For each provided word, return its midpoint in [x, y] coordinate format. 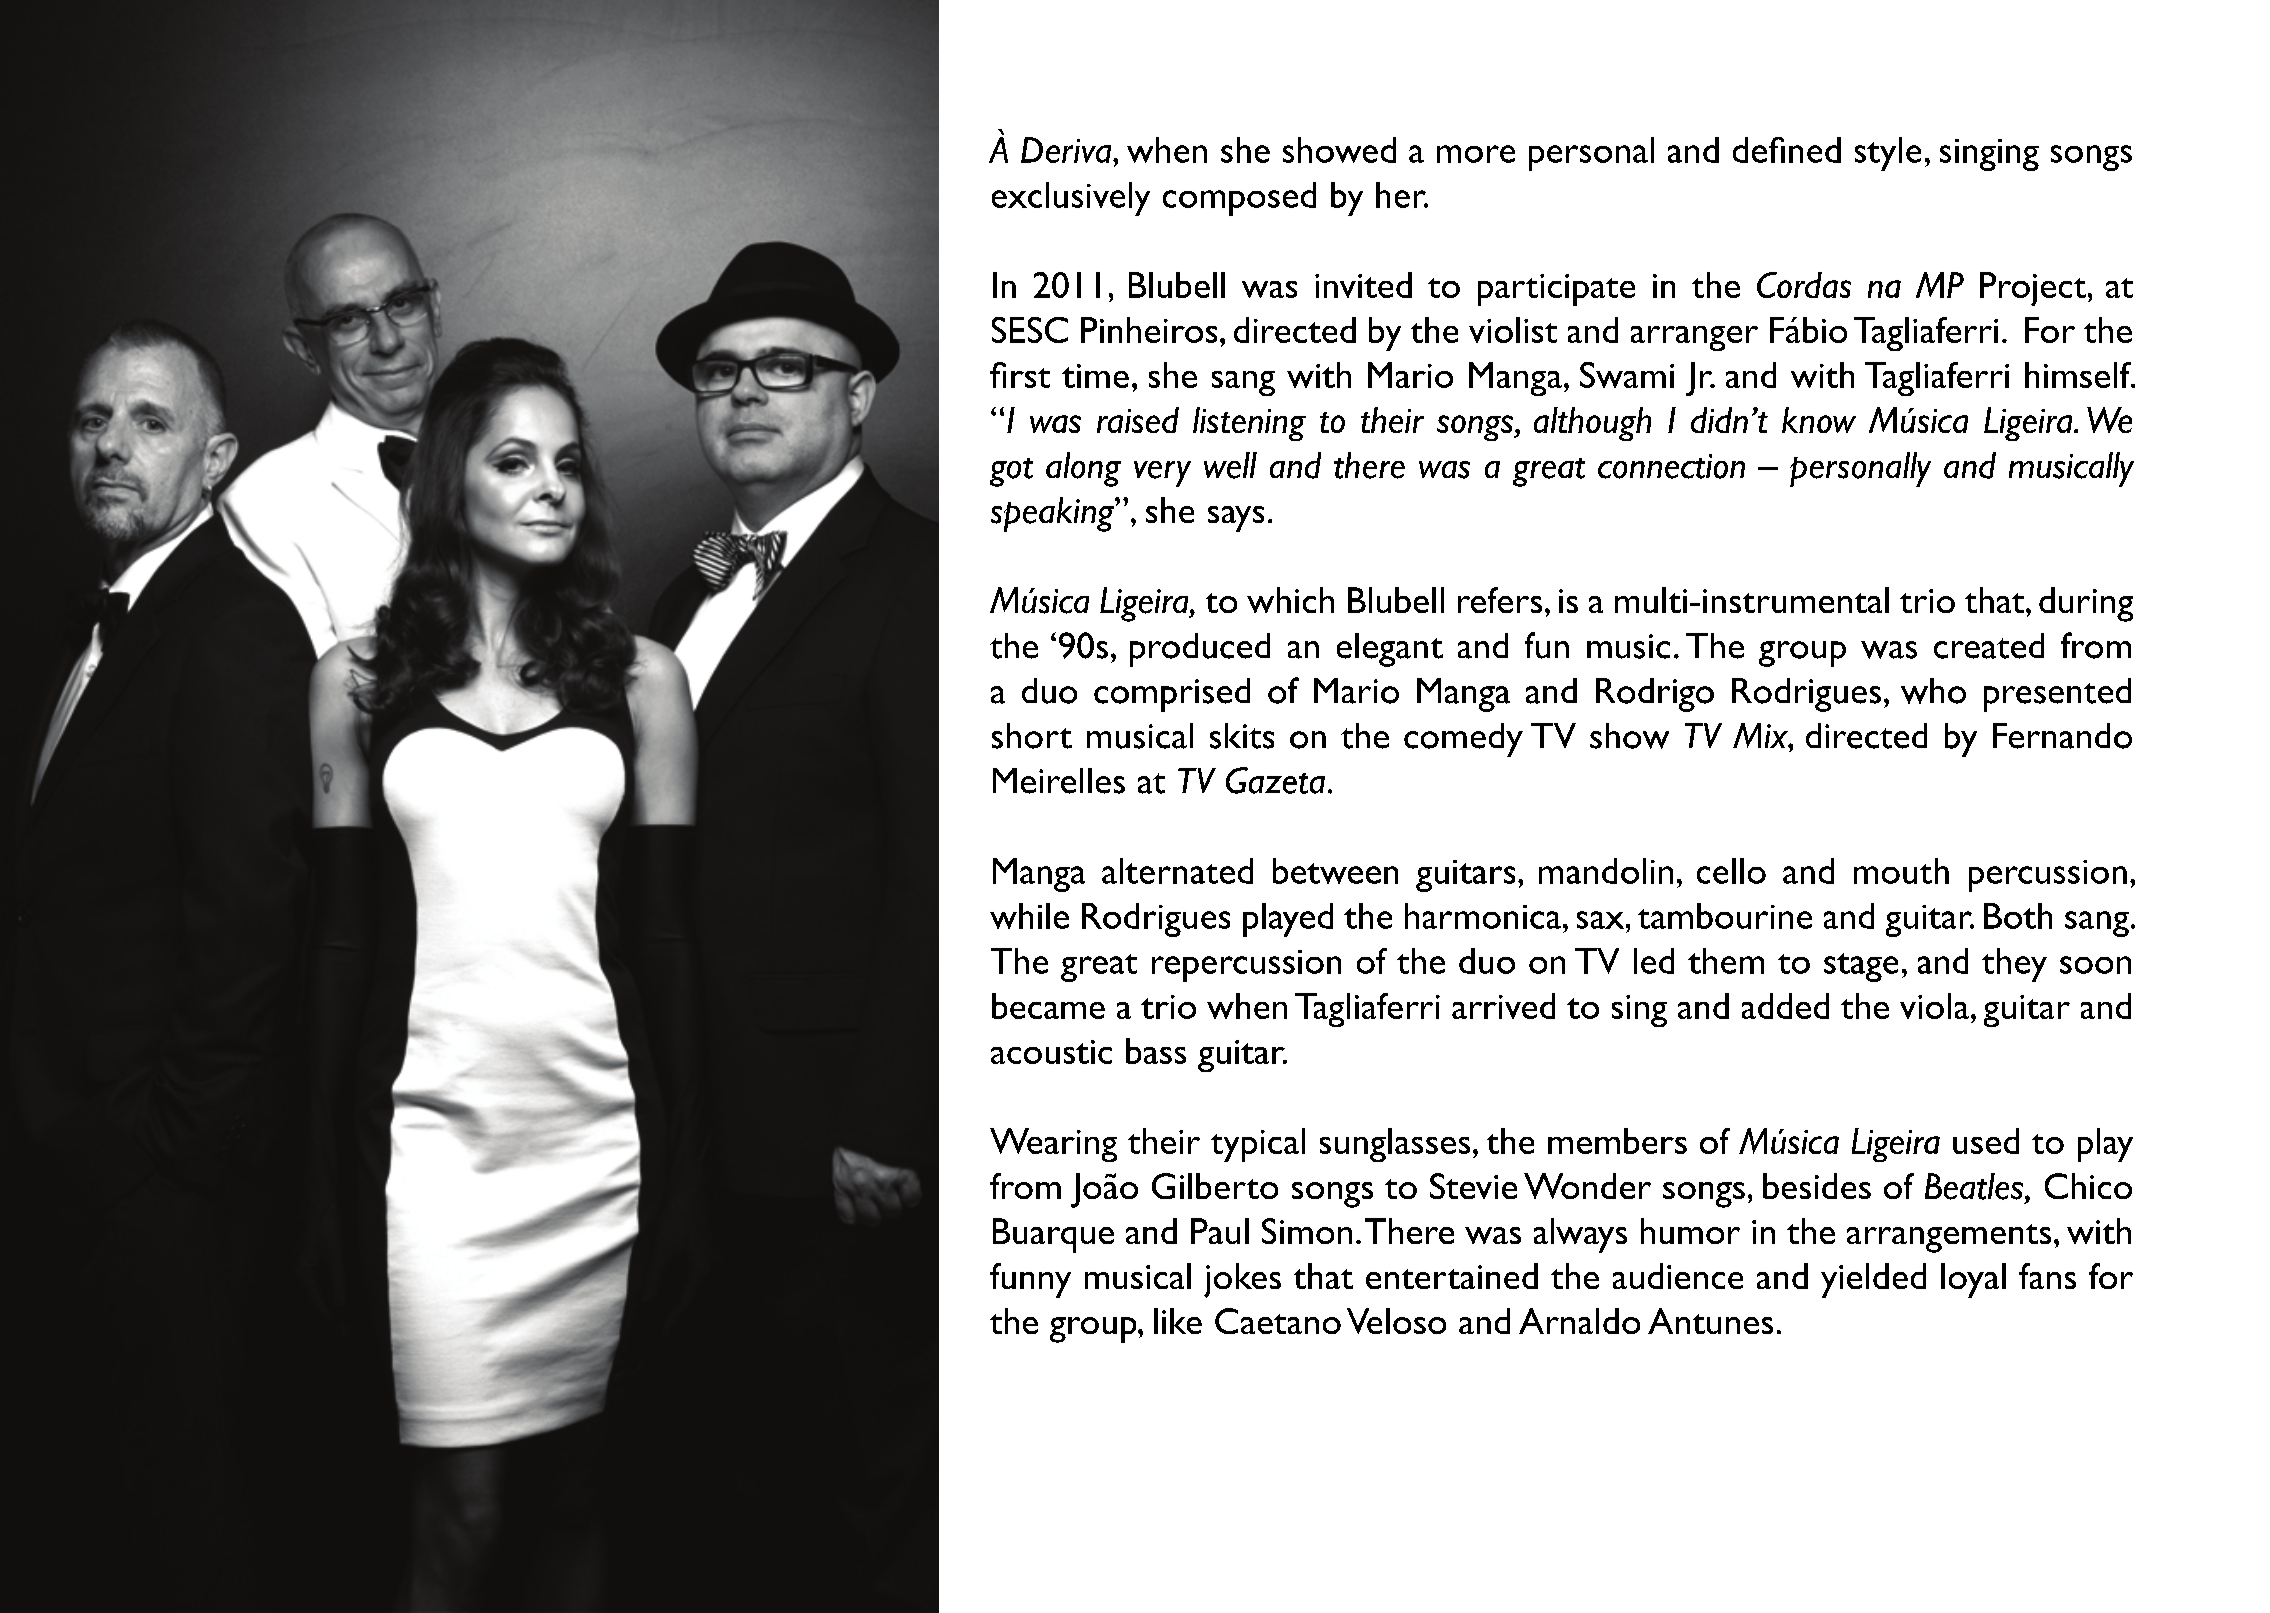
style [1888, 154]
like [1178, 1321]
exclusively [1071, 199]
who [1933, 691]
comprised [1172, 695]
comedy [1463, 740]
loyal [1973, 1280]
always [1580, 1235]
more [1476, 154]
